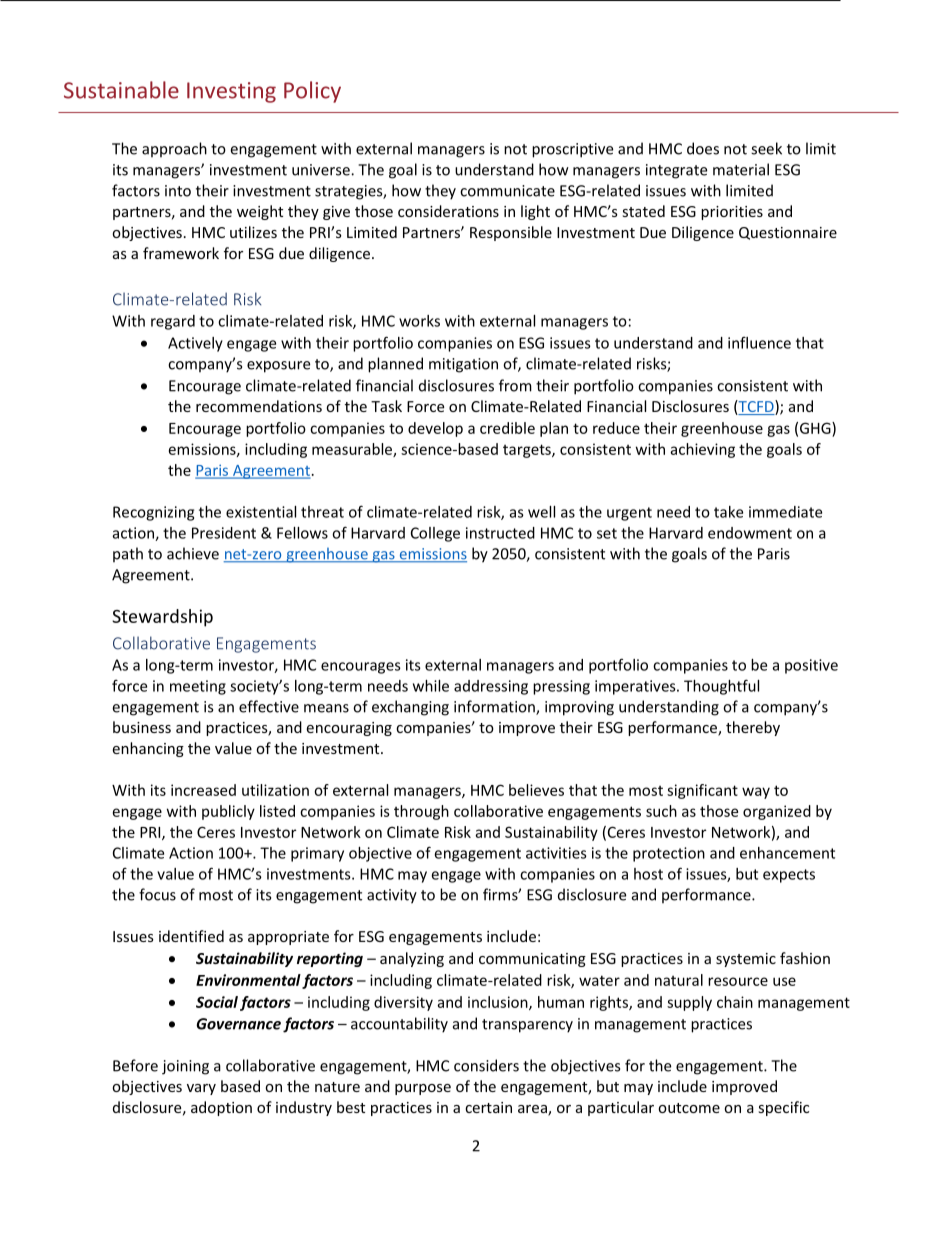 The width and height of the page is (952, 1233). What do you see at coordinates (759, 342) in the page?
I see `influence` at bounding box center [759, 342].
